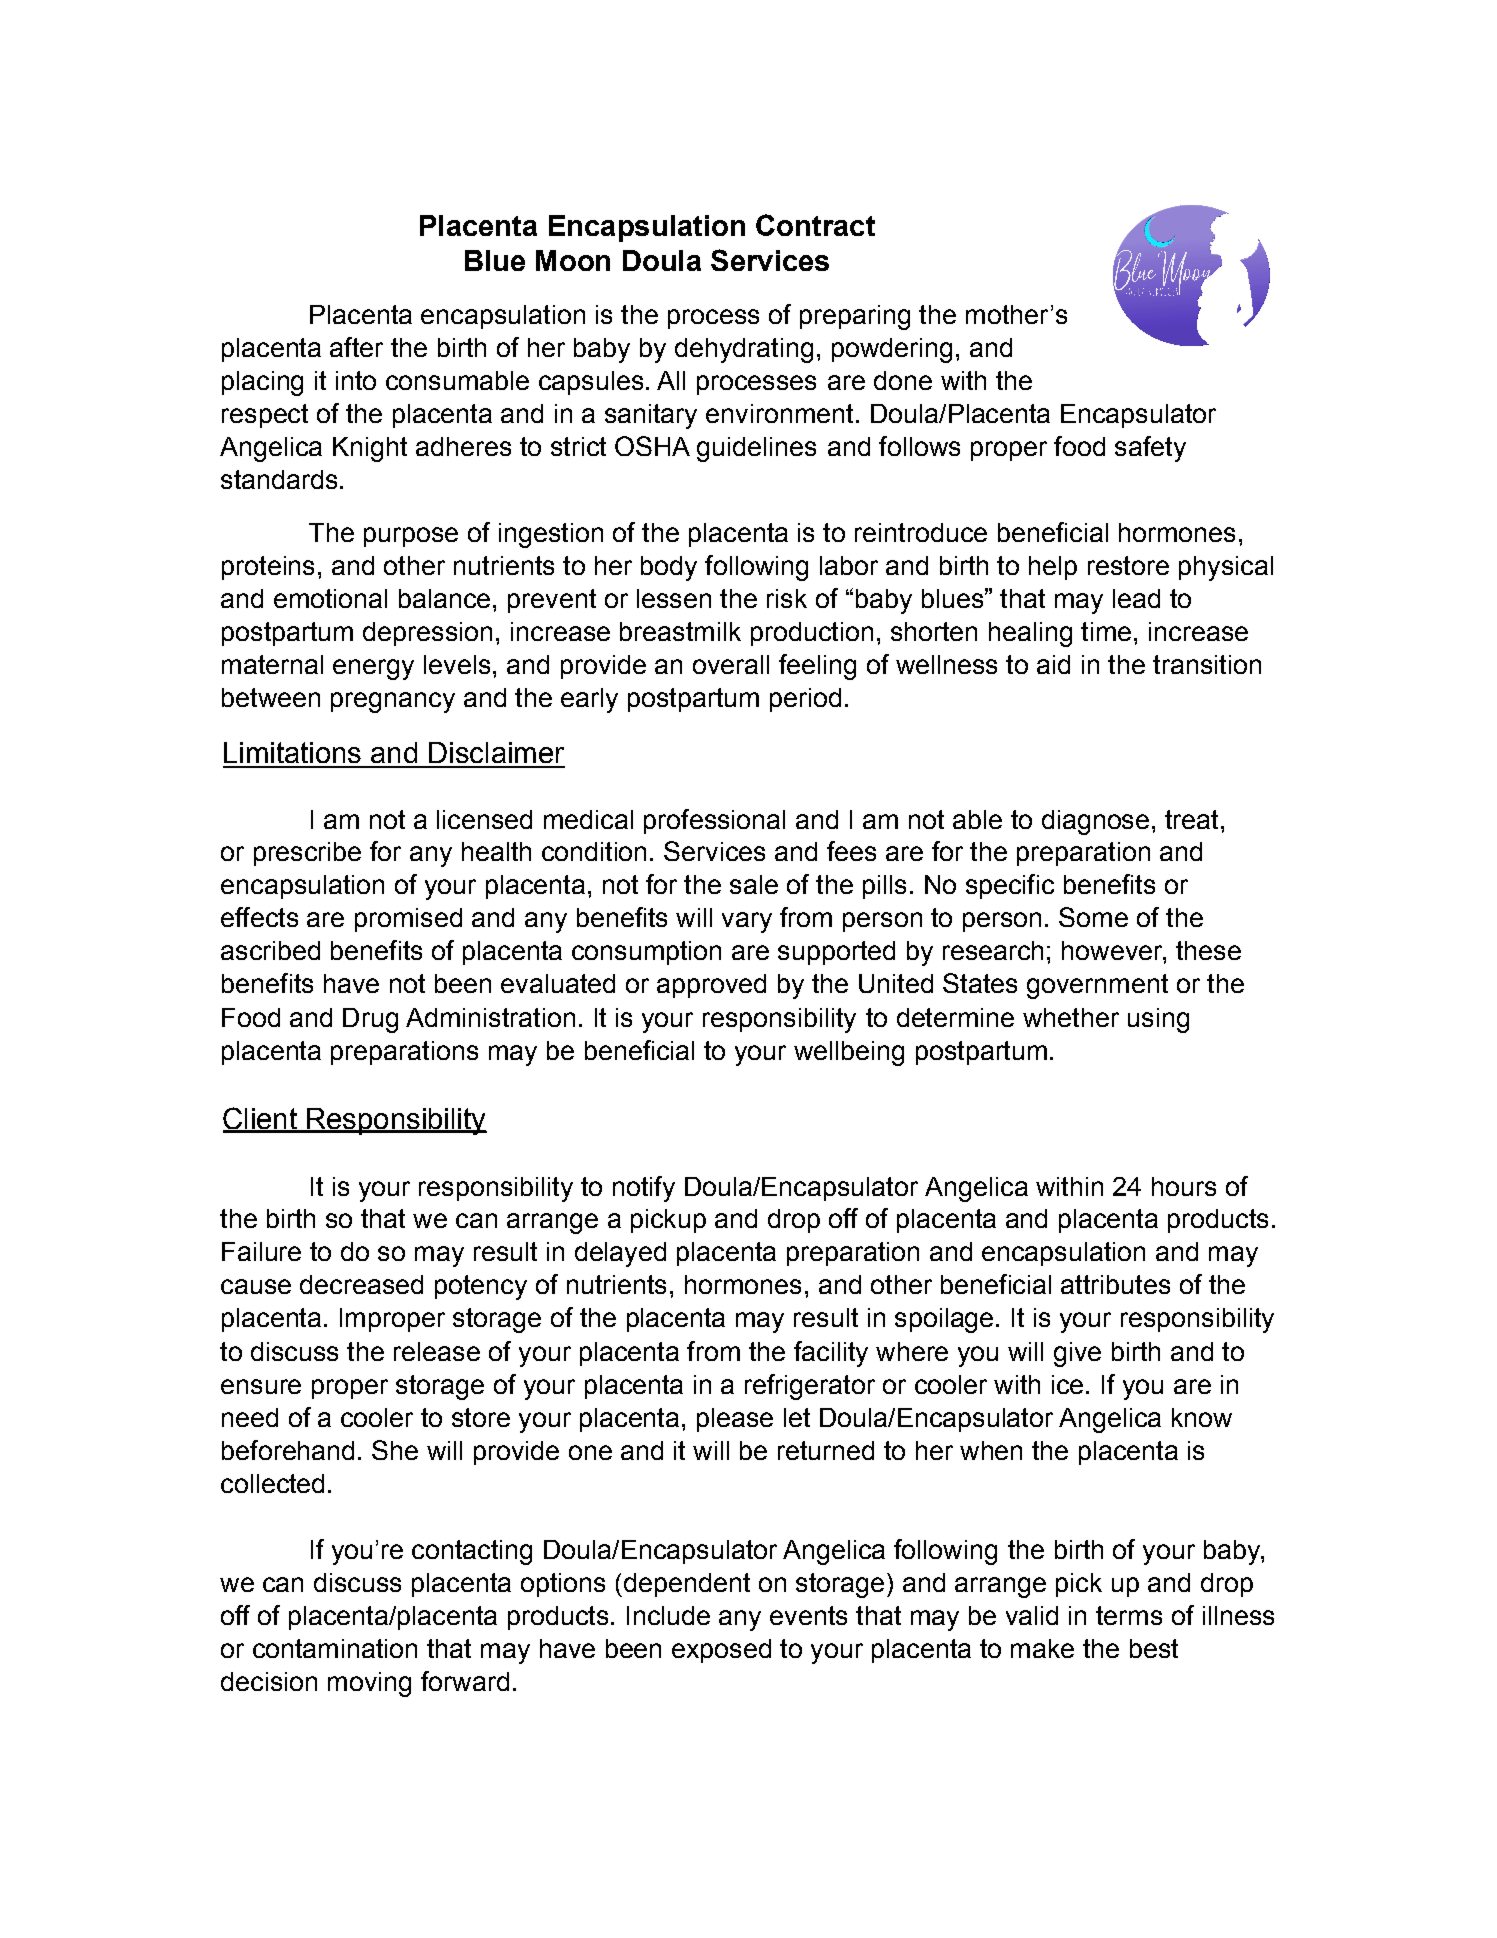 This screenshot has width=1497, height=1938. Describe the element at coordinates (1150, 449) in the screenshot. I see `safety` at that location.
